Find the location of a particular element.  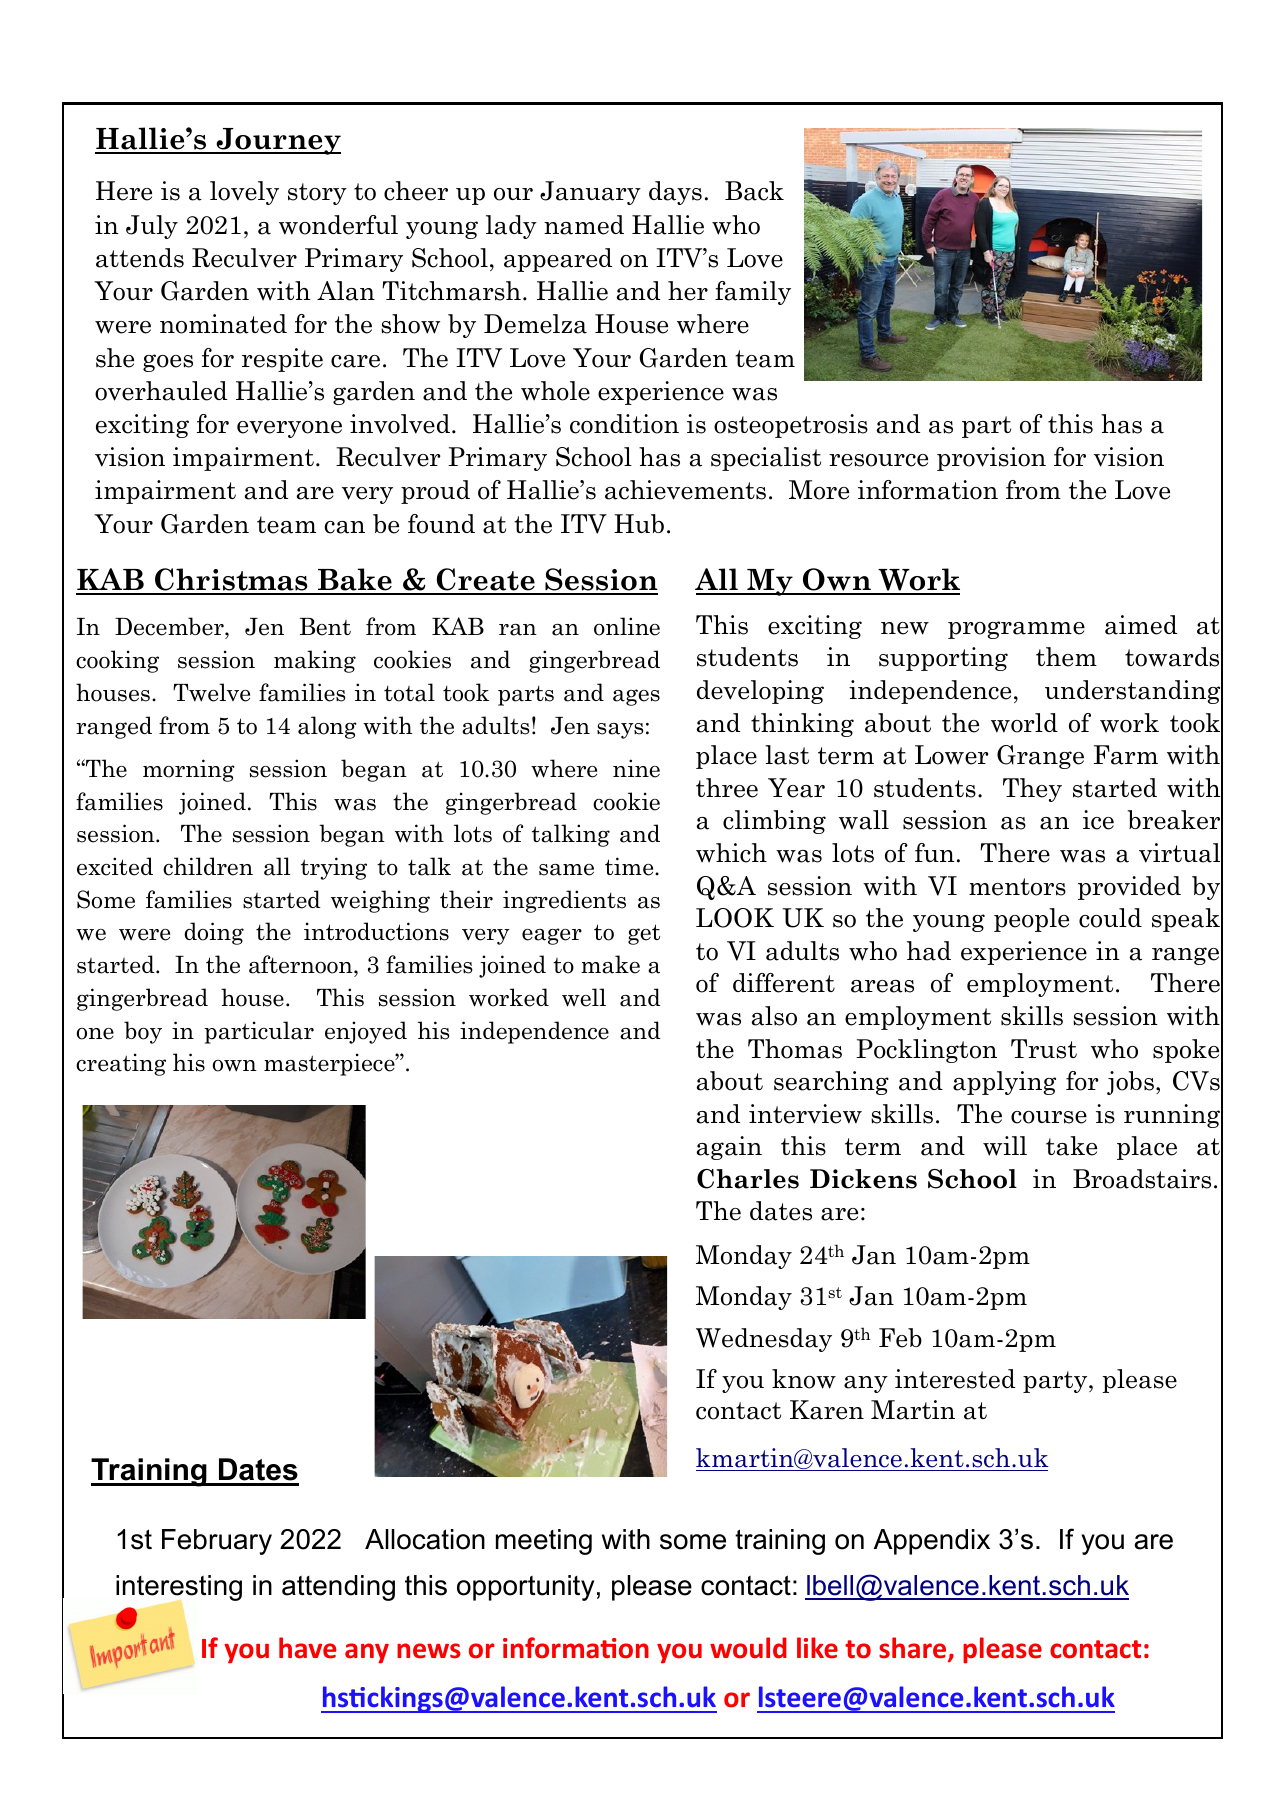

time is located at coordinates (630, 866).
